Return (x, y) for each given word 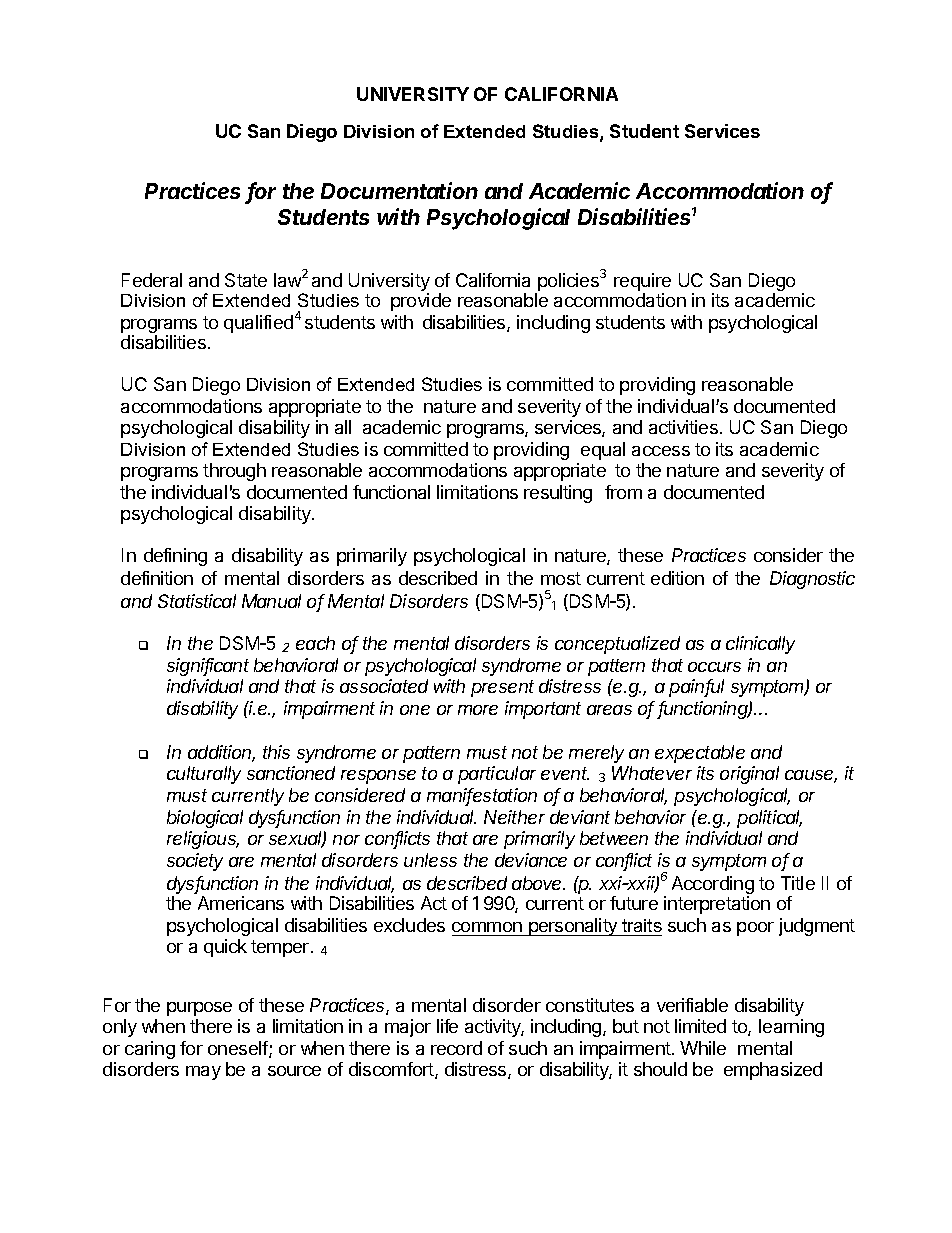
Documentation (399, 190)
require (642, 283)
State (246, 280)
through (234, 472)
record (456, 1048)
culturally (204, 775)
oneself (239, 1049)
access (661, 451)
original (749, 775)
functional (391, 492)
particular (497, 775)
